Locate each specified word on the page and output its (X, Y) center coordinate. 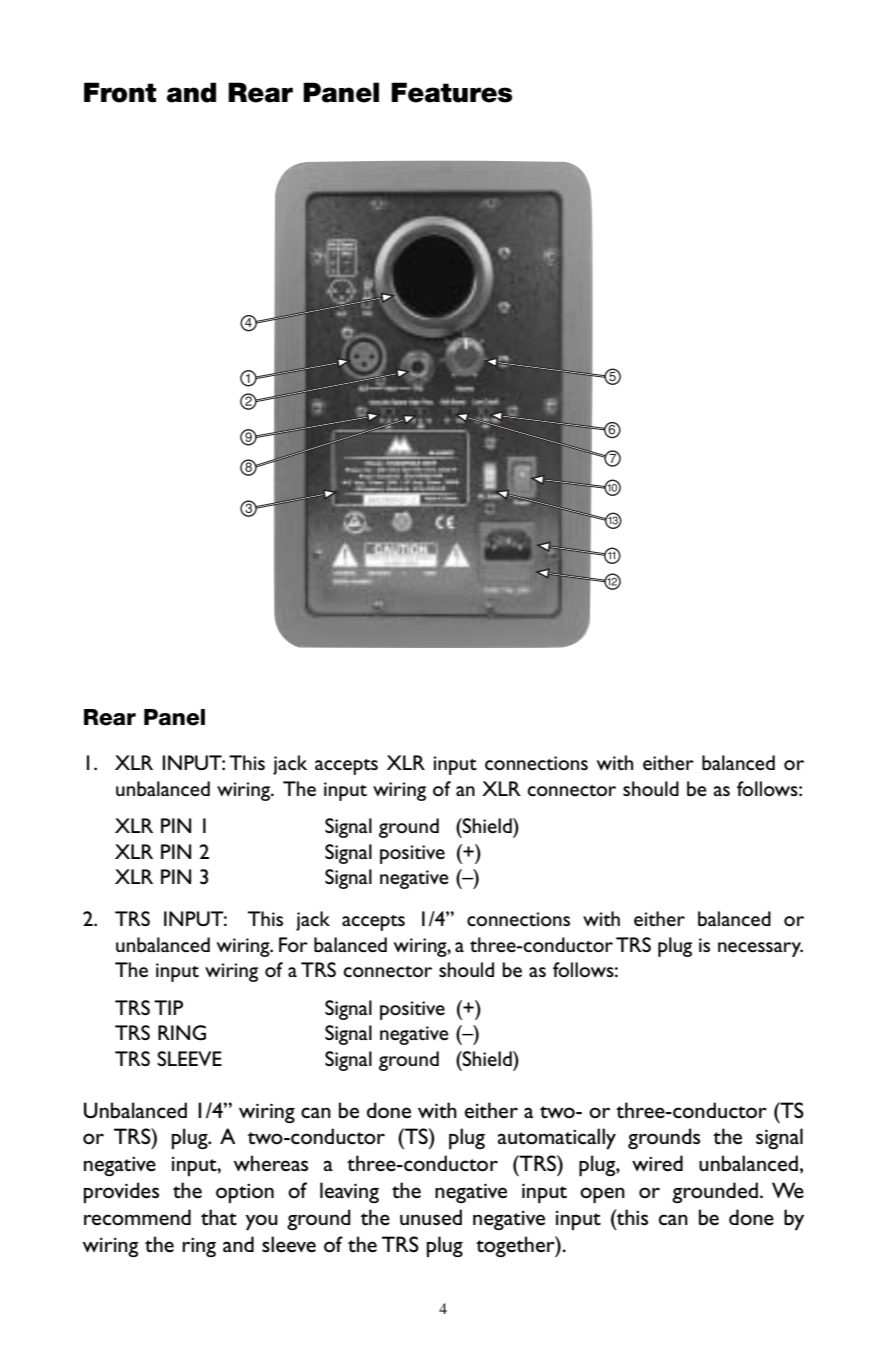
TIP (168, 1007)
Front (120, 92)
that (219, 1217)
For (293, 944)
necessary (760, 949)
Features (451, 92)
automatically (557, 1138)
